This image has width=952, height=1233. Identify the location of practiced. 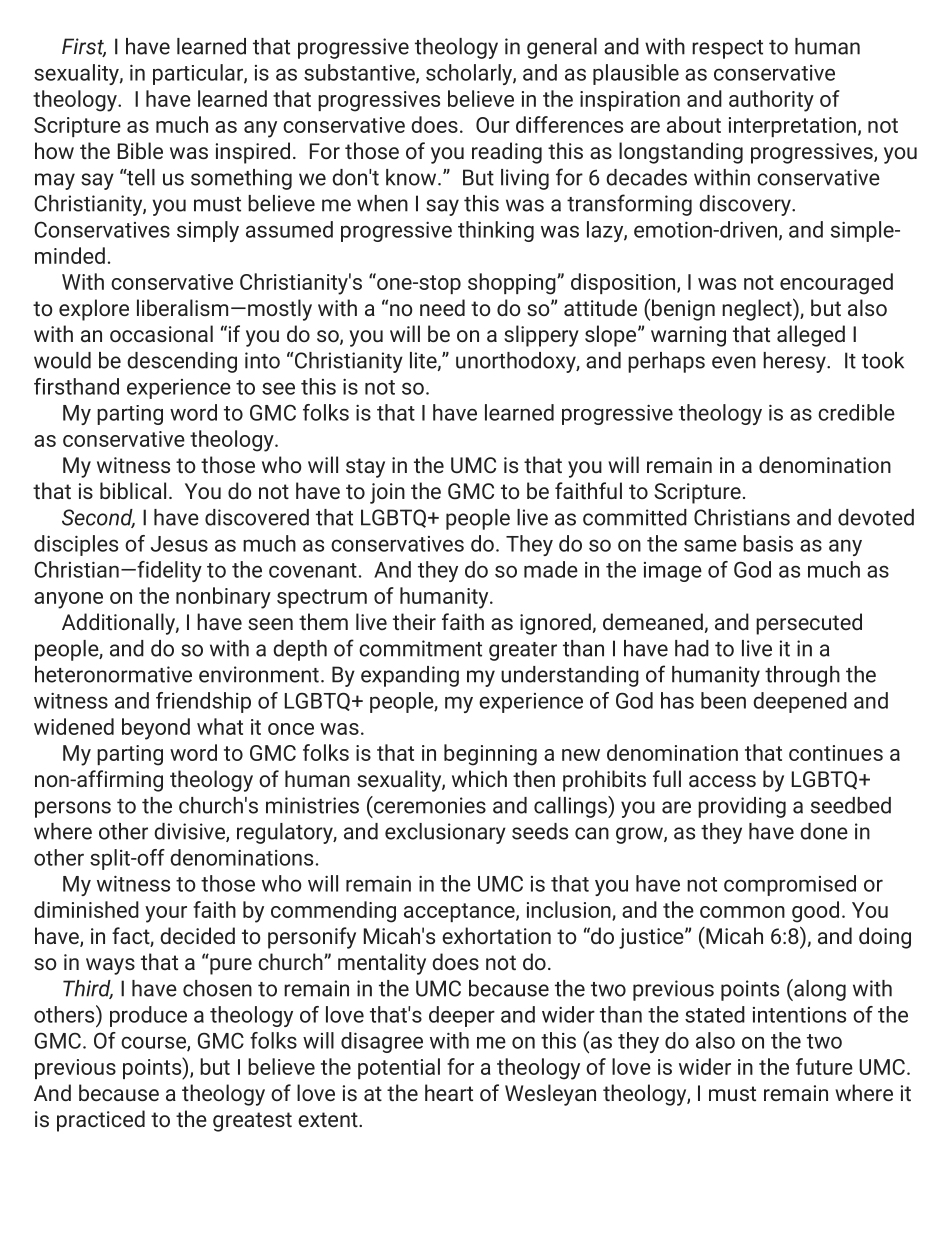
(101, 1121).
